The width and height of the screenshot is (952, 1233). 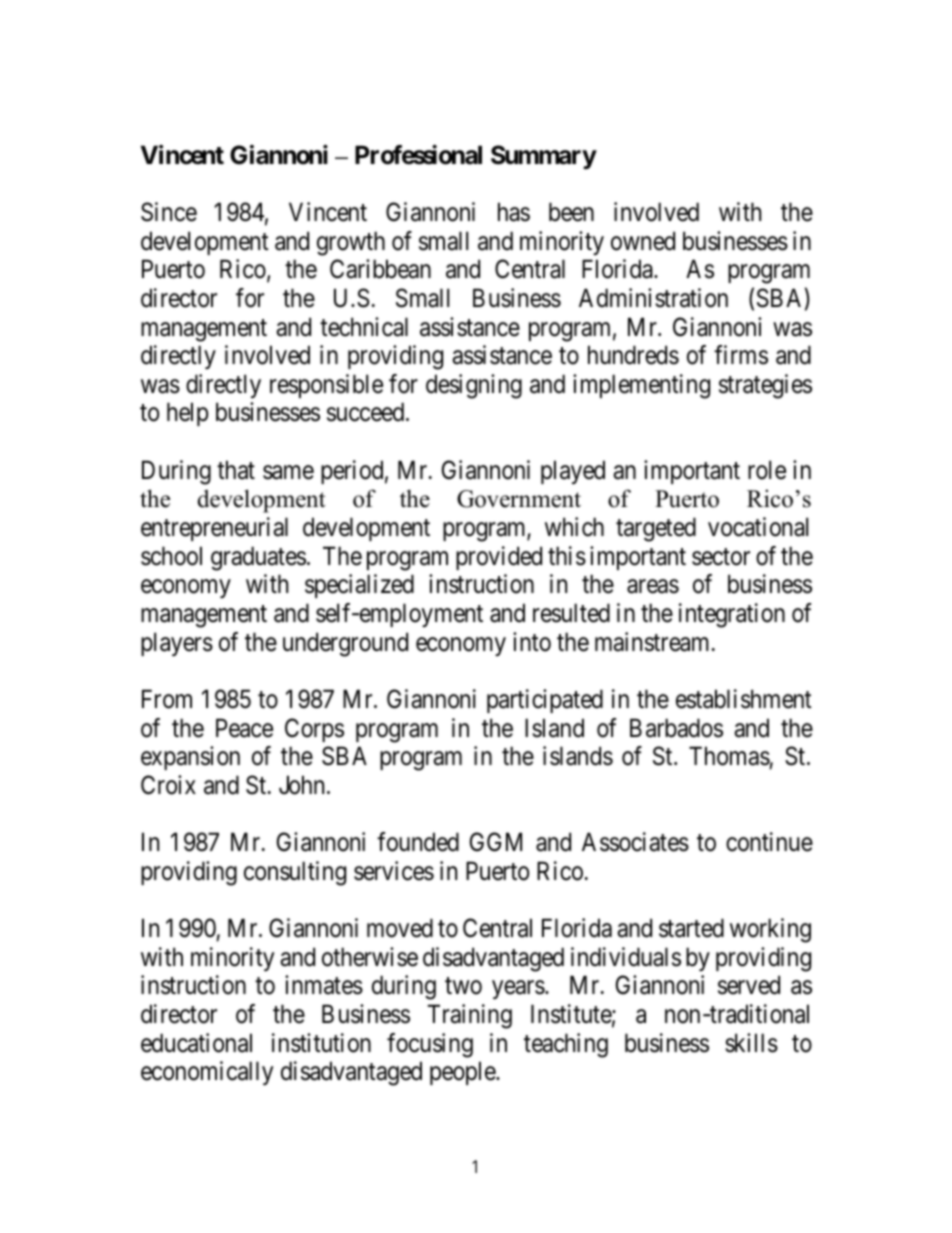 I want to click on help, so click(x=187, y=414).
